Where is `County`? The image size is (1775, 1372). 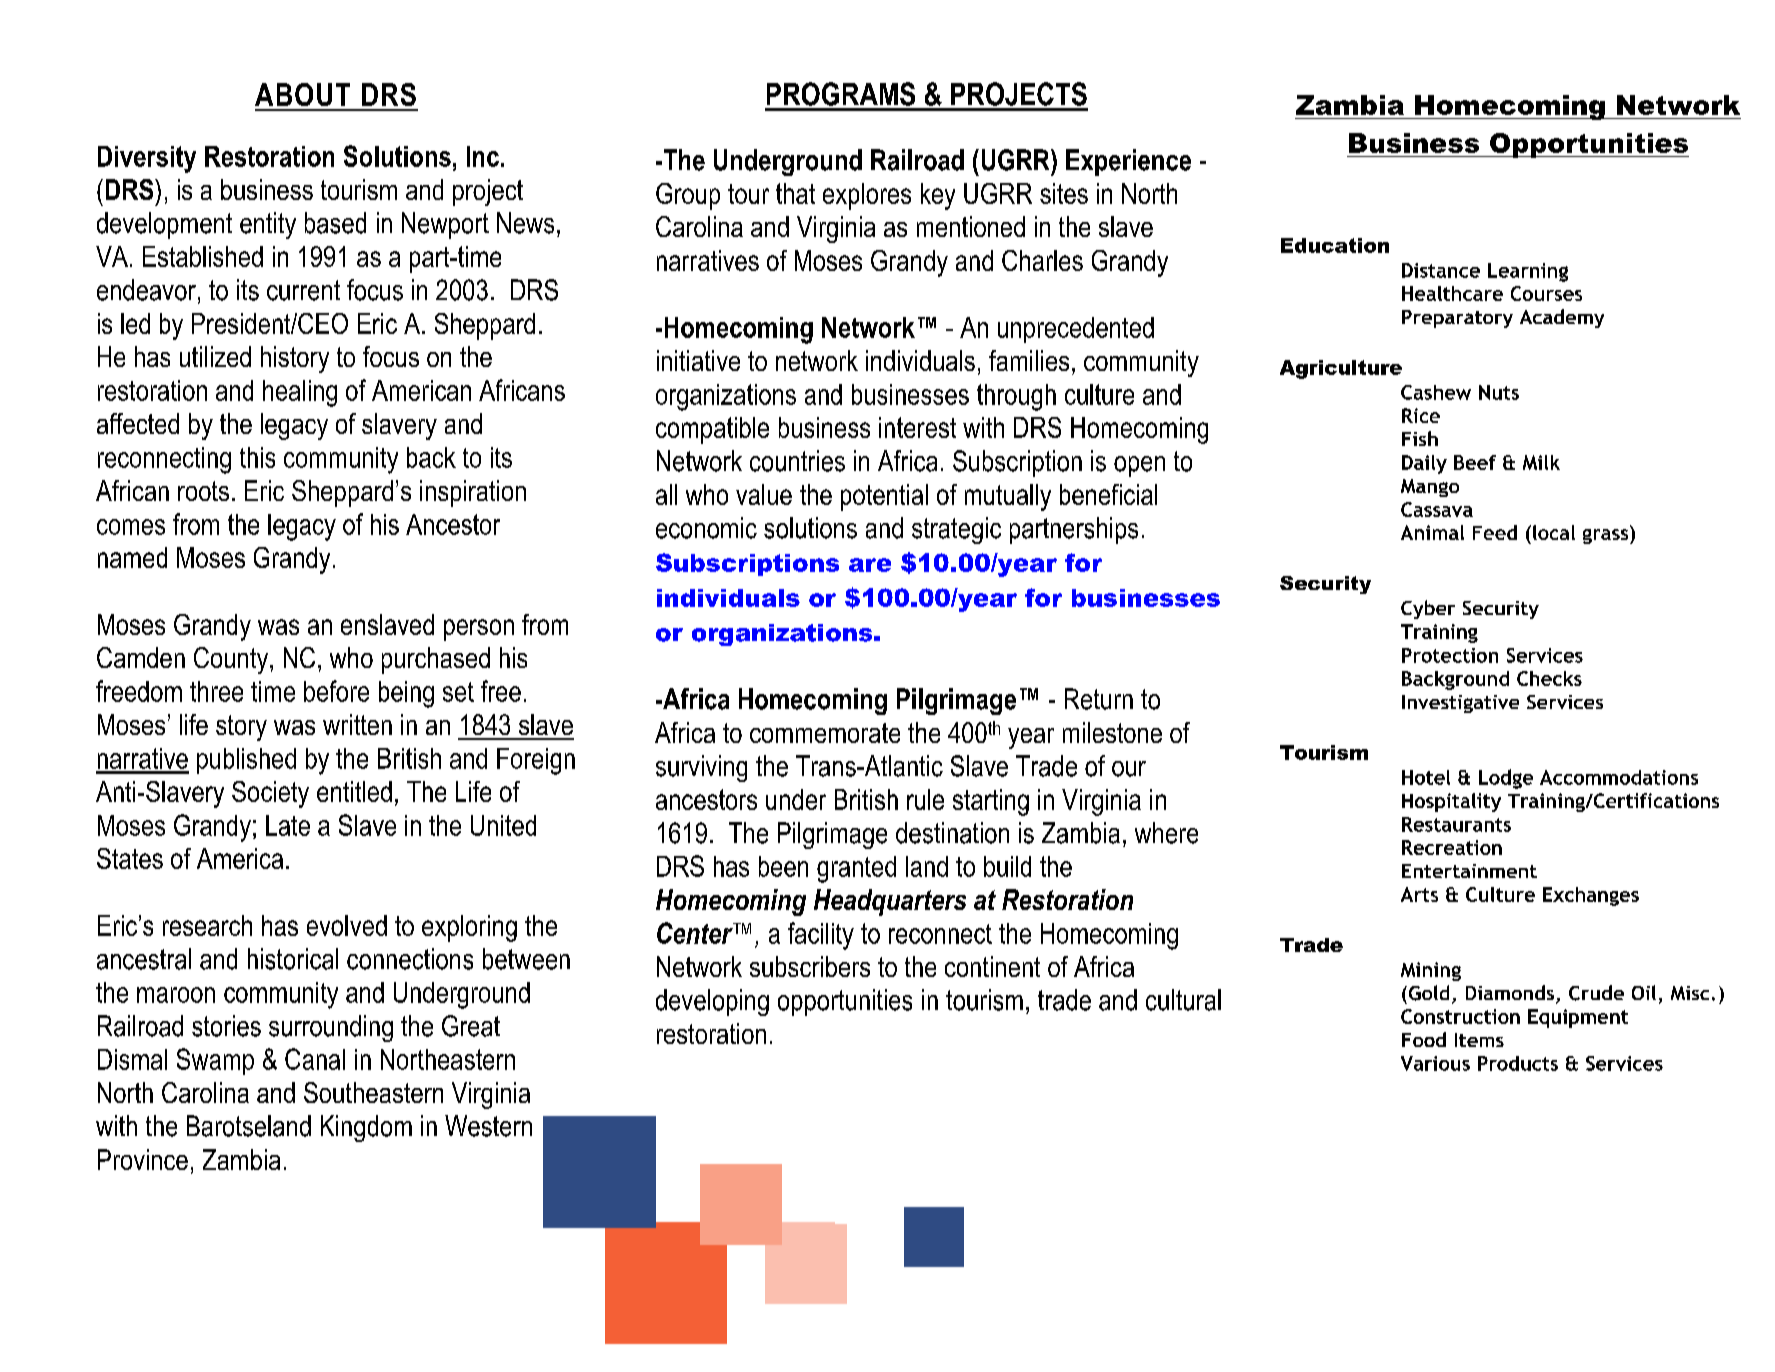
County is located at coordinates (232, 660).
